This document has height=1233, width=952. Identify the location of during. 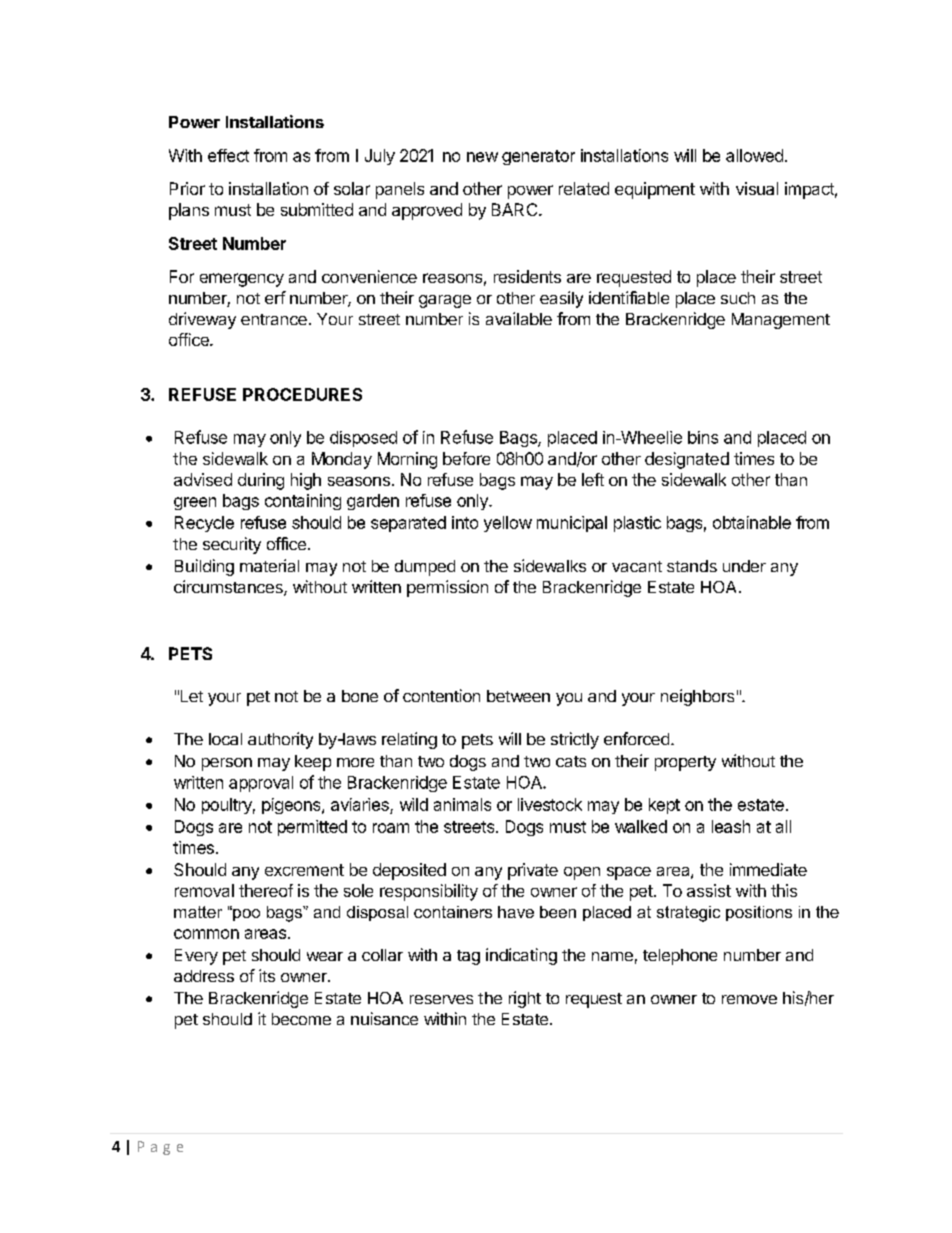
(261, 481).
